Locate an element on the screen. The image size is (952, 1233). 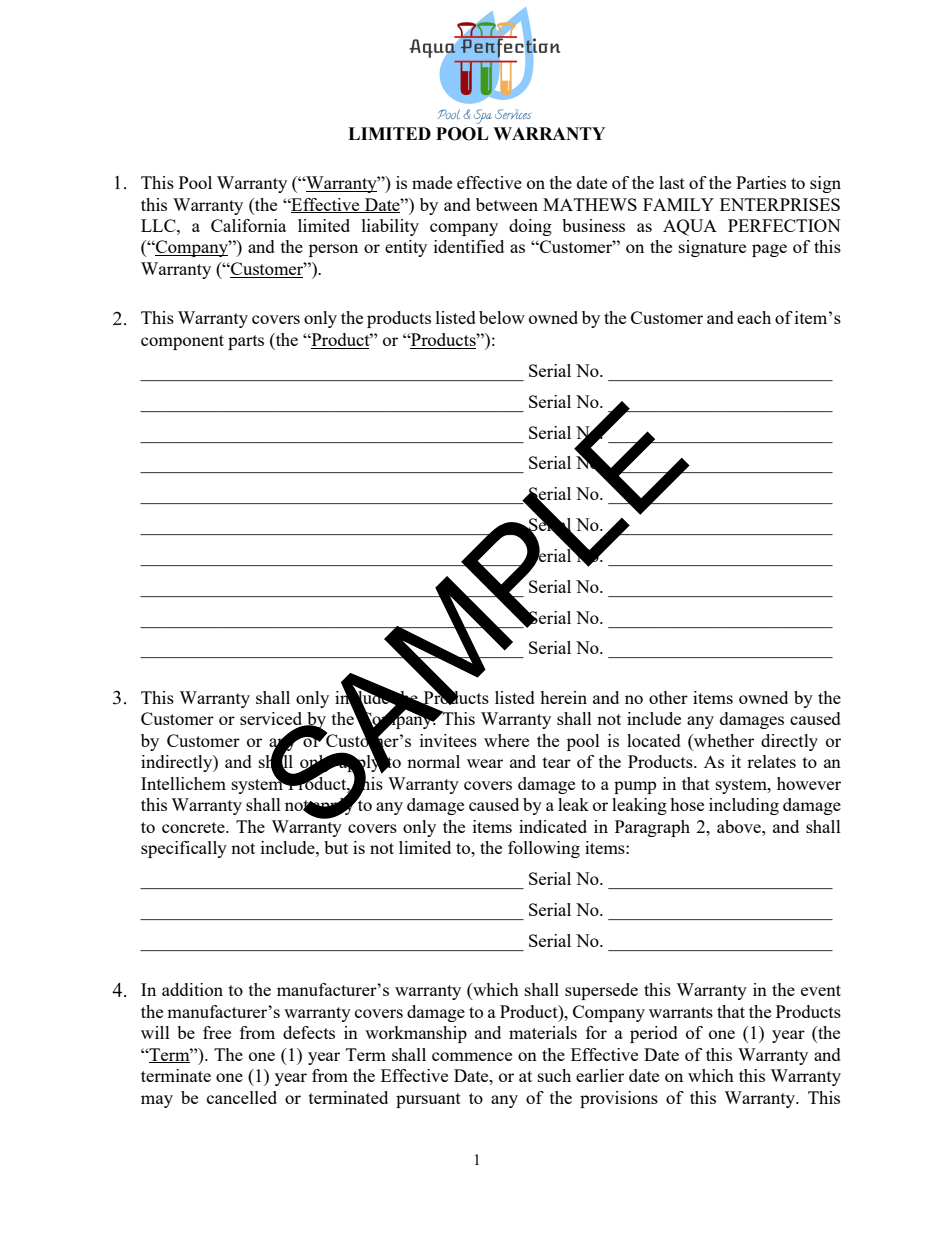
California is located at coordinates (248, 225).
